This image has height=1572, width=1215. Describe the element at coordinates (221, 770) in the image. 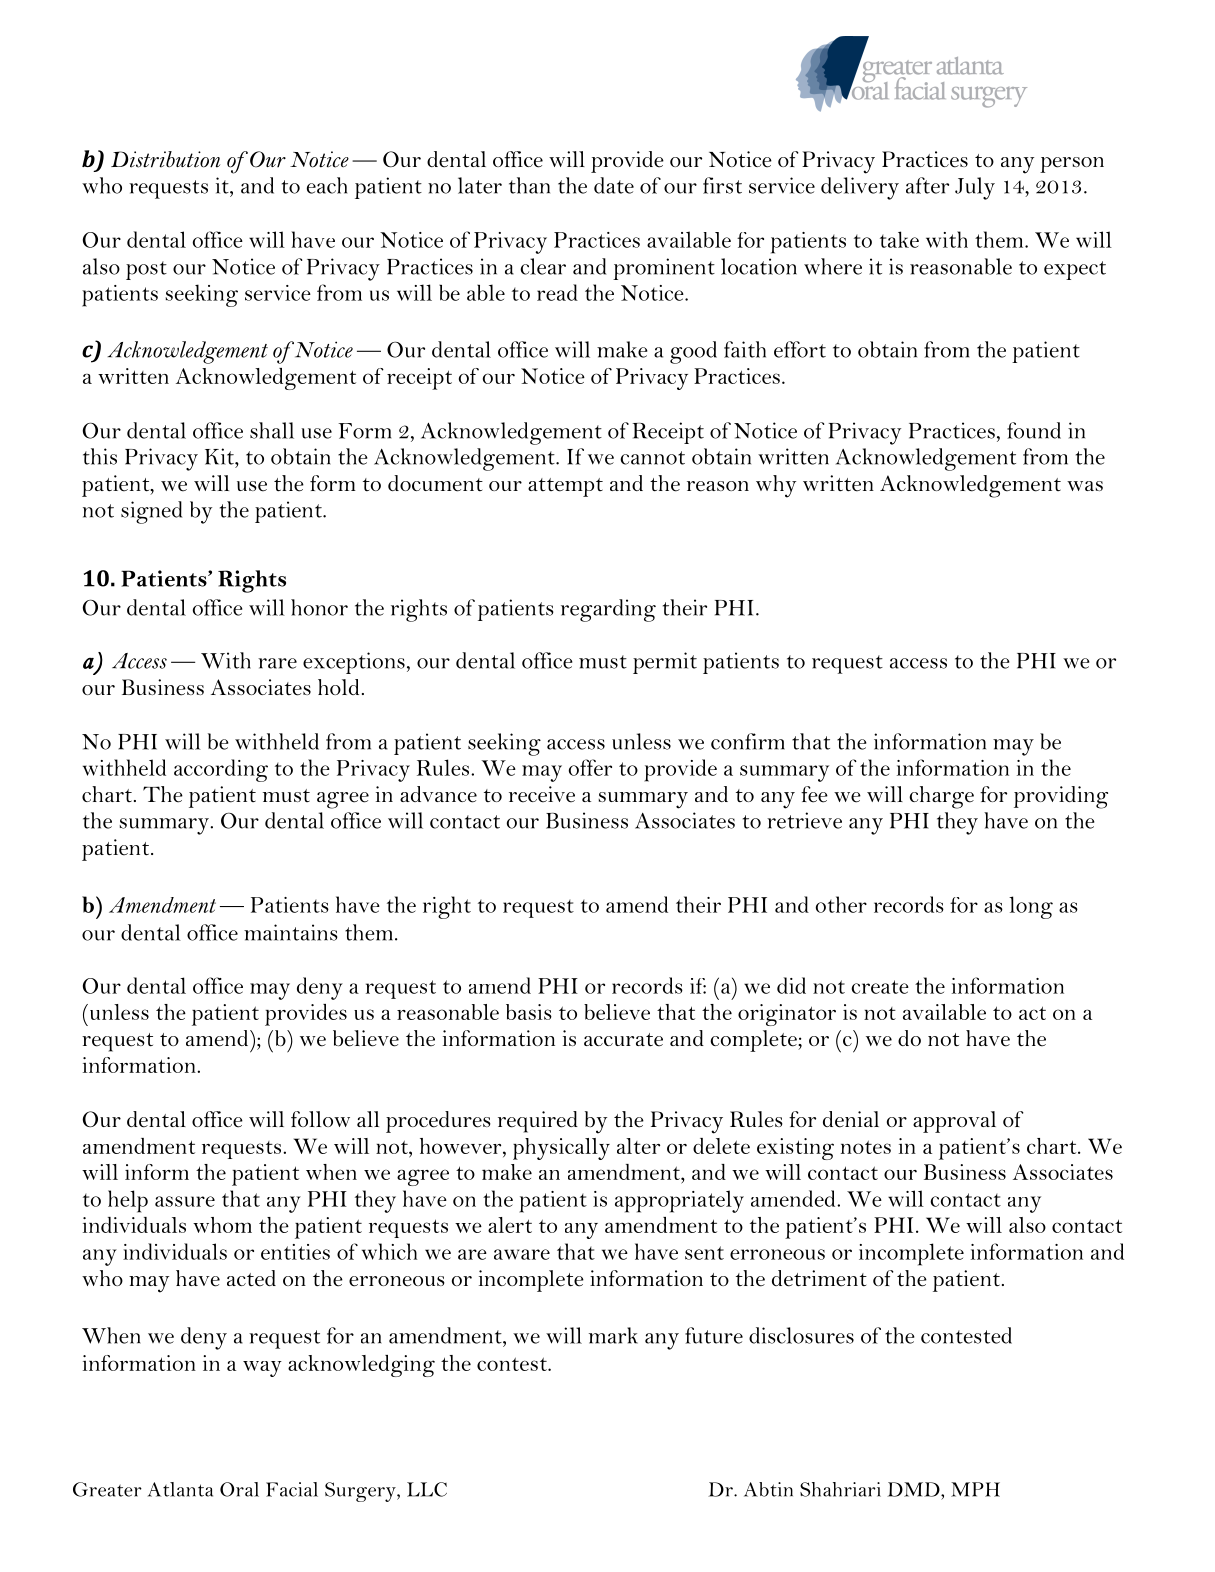

I see `according` at that location.
